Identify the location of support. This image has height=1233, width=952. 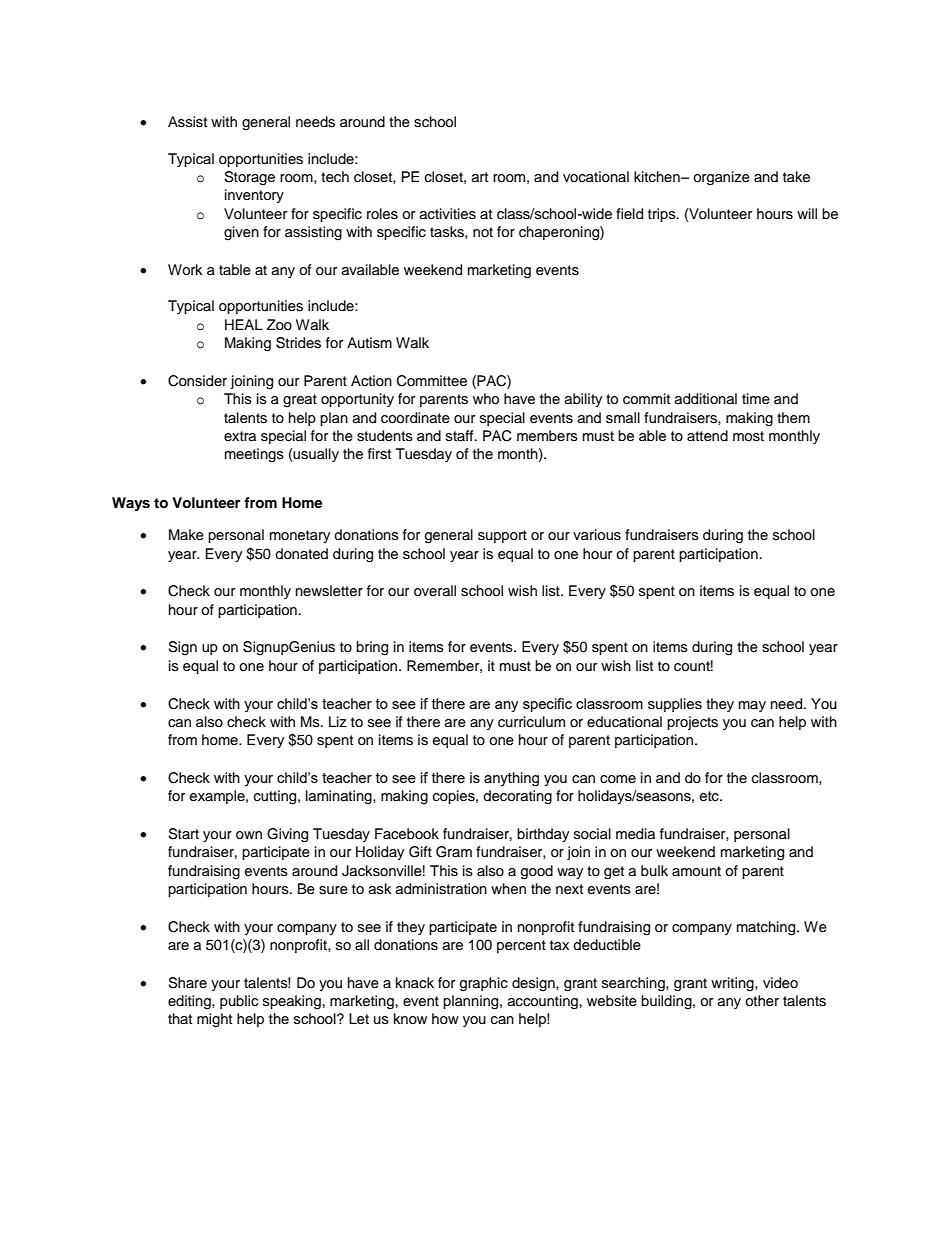
(502, 536).
